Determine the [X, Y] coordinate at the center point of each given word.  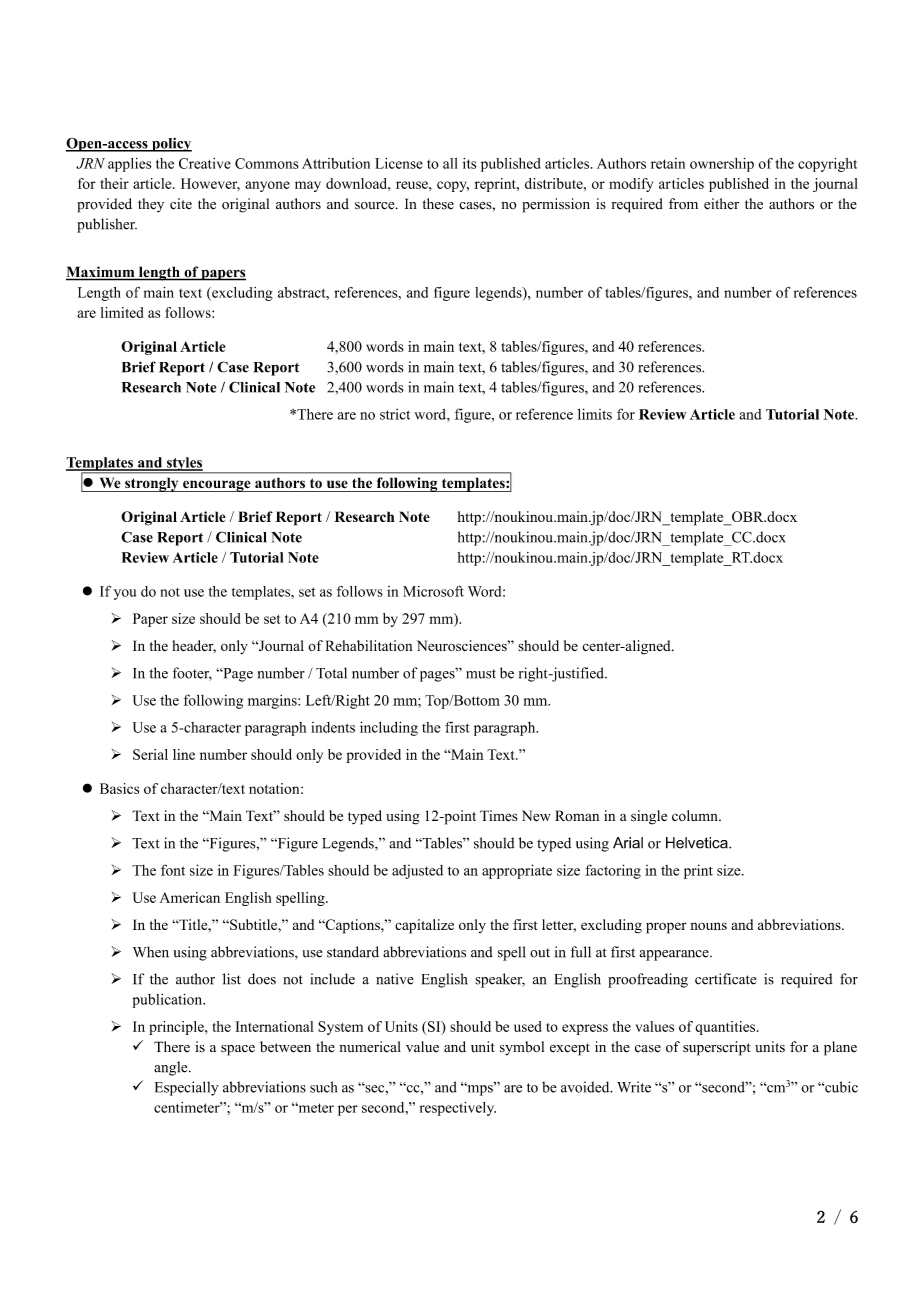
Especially [187, 1088]
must [481, 674]
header [194, 646]
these [438, 204]
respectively [458, 1109]
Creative [205, 163]
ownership [722, 165]
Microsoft [433, 591]
